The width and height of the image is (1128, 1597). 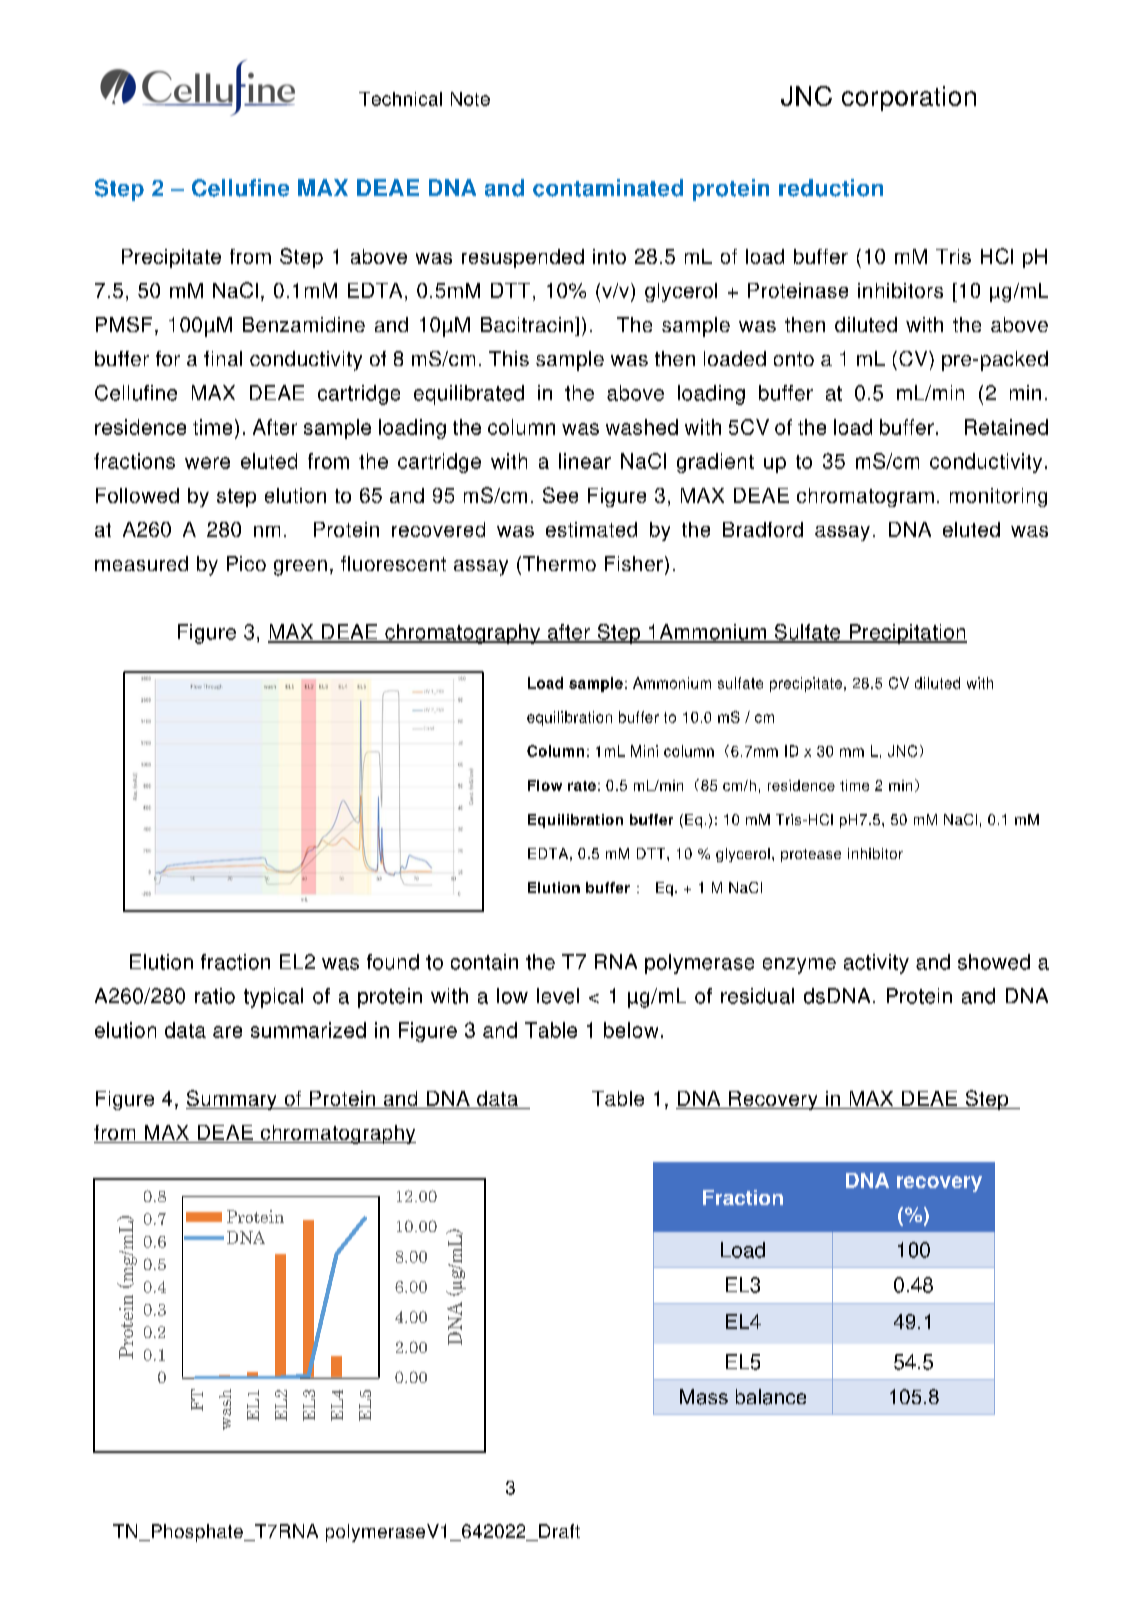 What do you see at coordinates (545, 785) in the image?
I see `Flow` at bounding box center [545, 785].
